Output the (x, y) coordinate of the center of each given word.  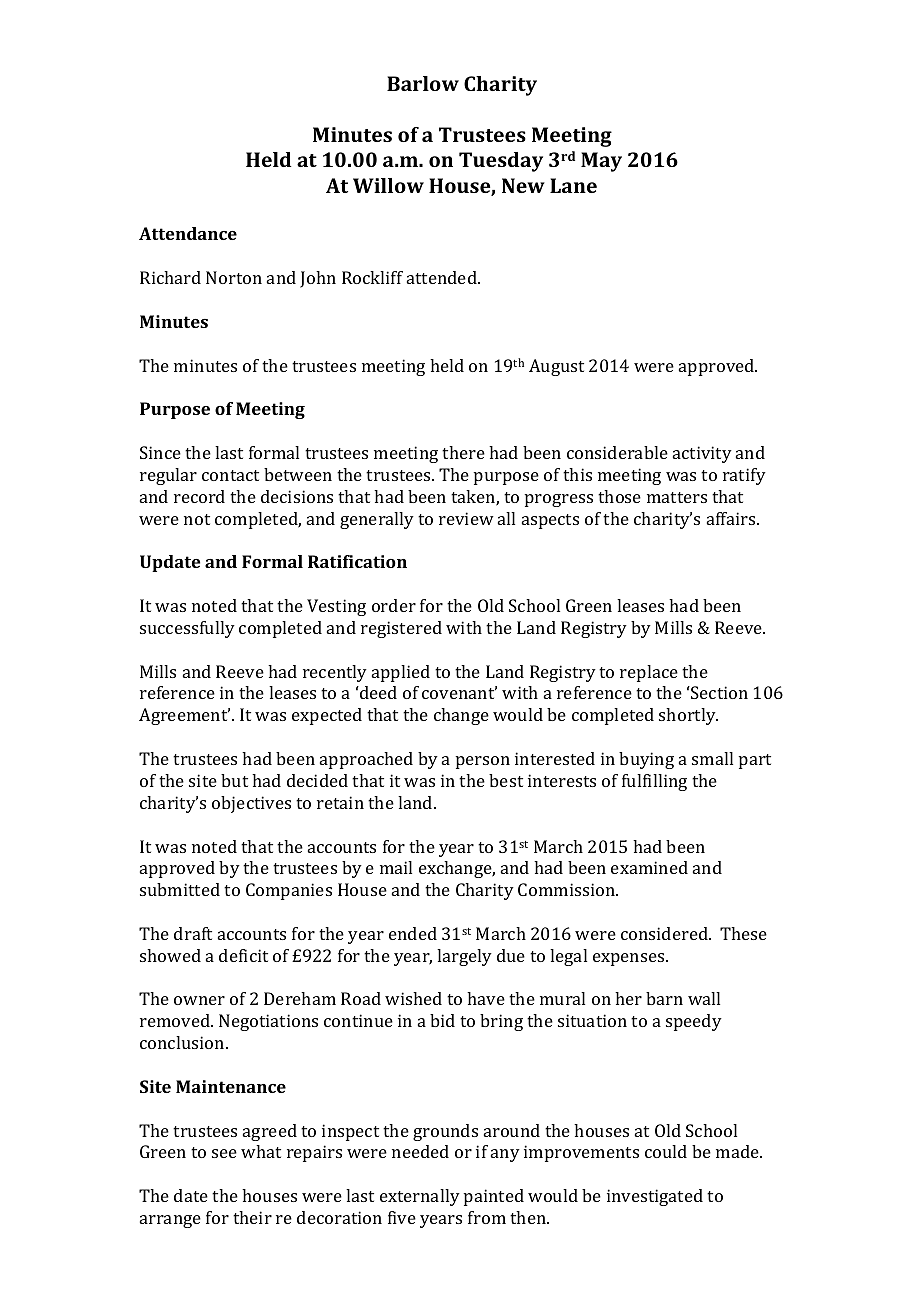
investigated (655, 1197)
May (601, 162)
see (224, 1153)
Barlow (423, 83)
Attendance (188, 233)
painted (494, 1197)
